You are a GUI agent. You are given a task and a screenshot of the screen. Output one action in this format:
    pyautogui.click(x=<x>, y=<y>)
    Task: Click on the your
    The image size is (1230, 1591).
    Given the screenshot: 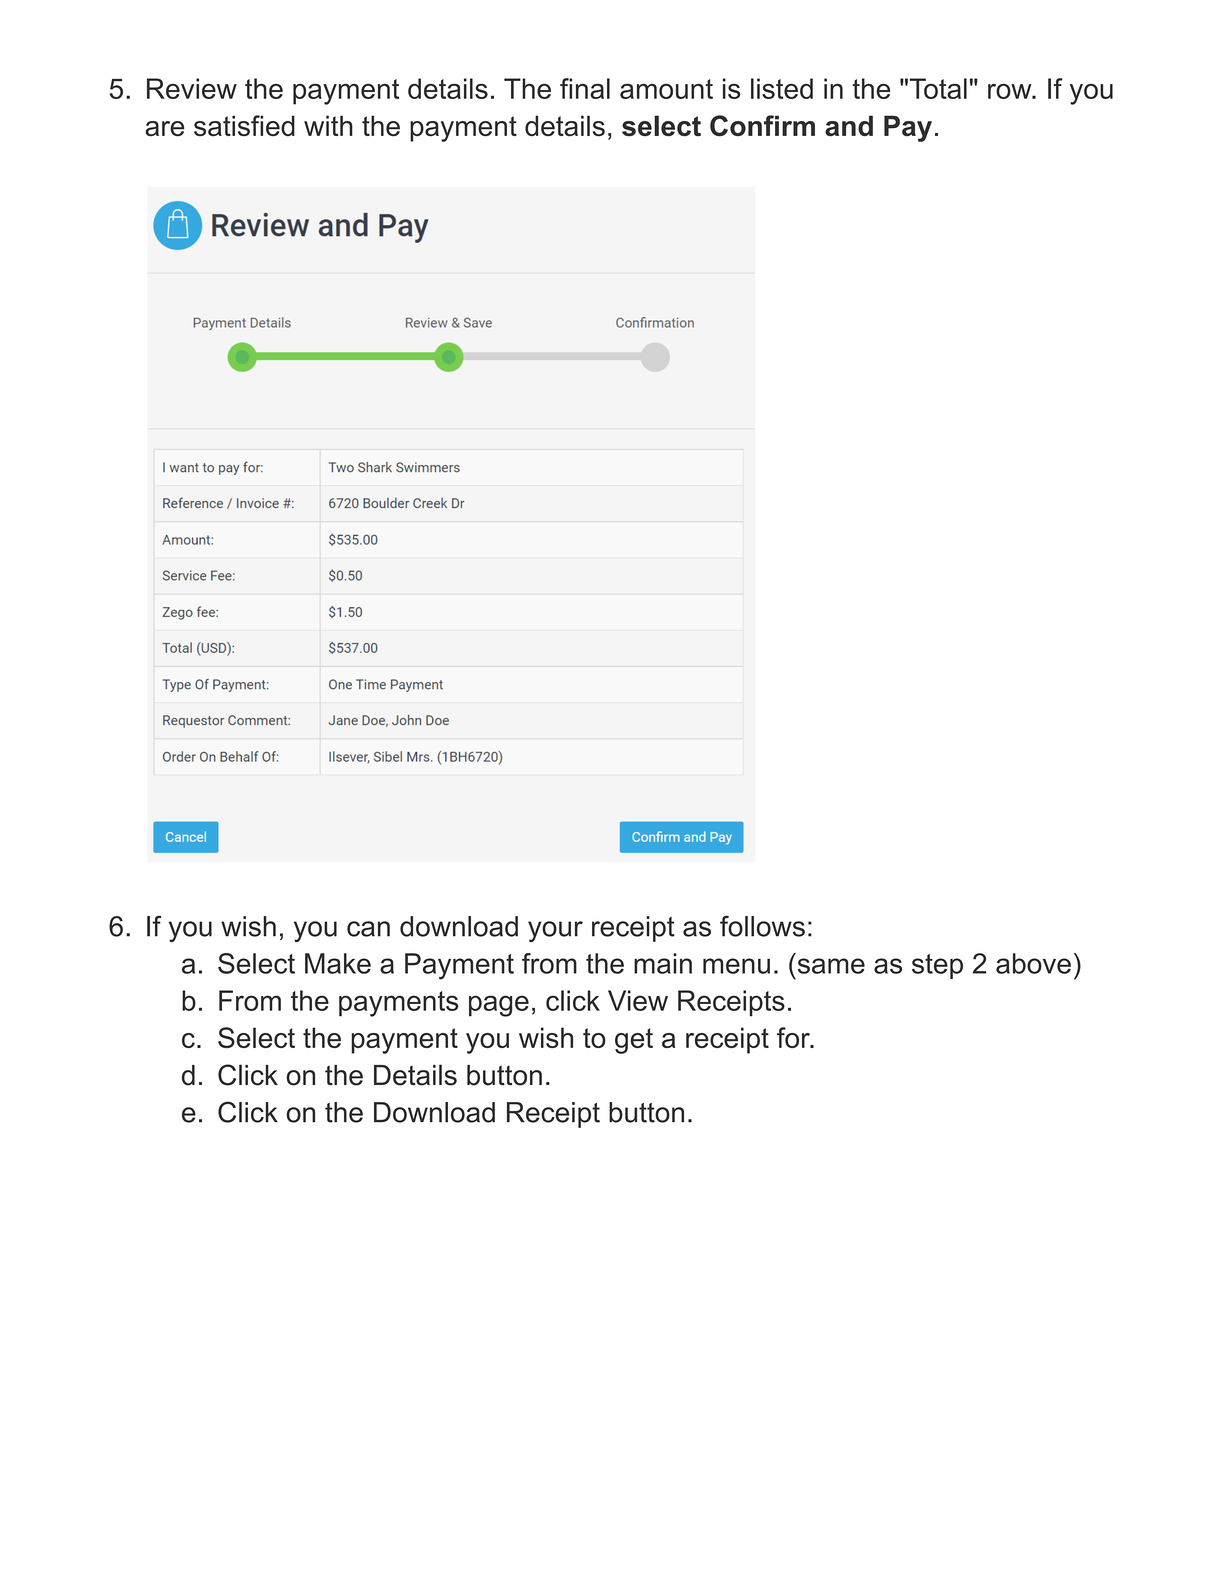 What is the action you would take?
    pyautogui.click(x=555, y=931)
